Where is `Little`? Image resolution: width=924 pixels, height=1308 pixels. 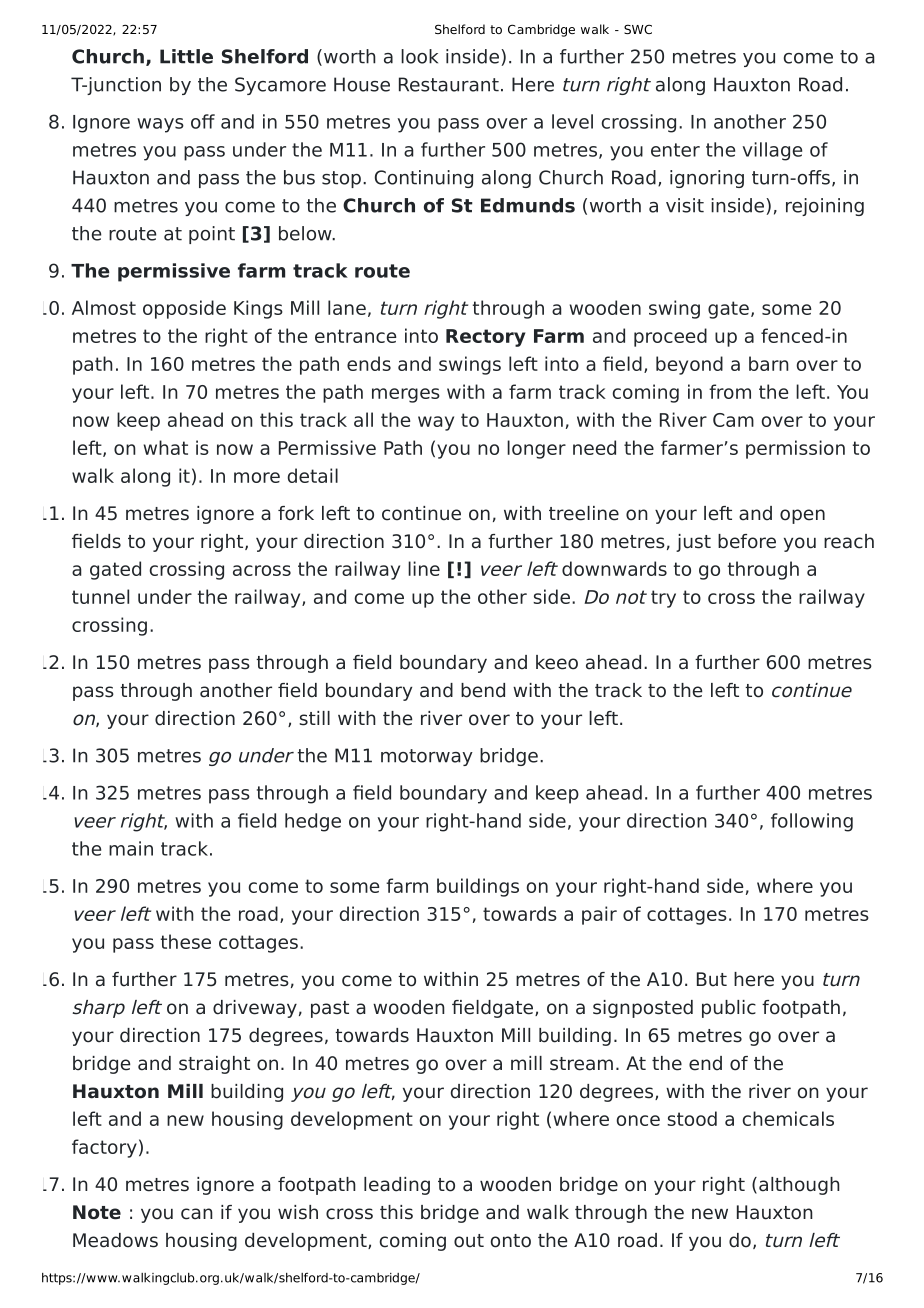
Little is located at coordinates (186, 56).
